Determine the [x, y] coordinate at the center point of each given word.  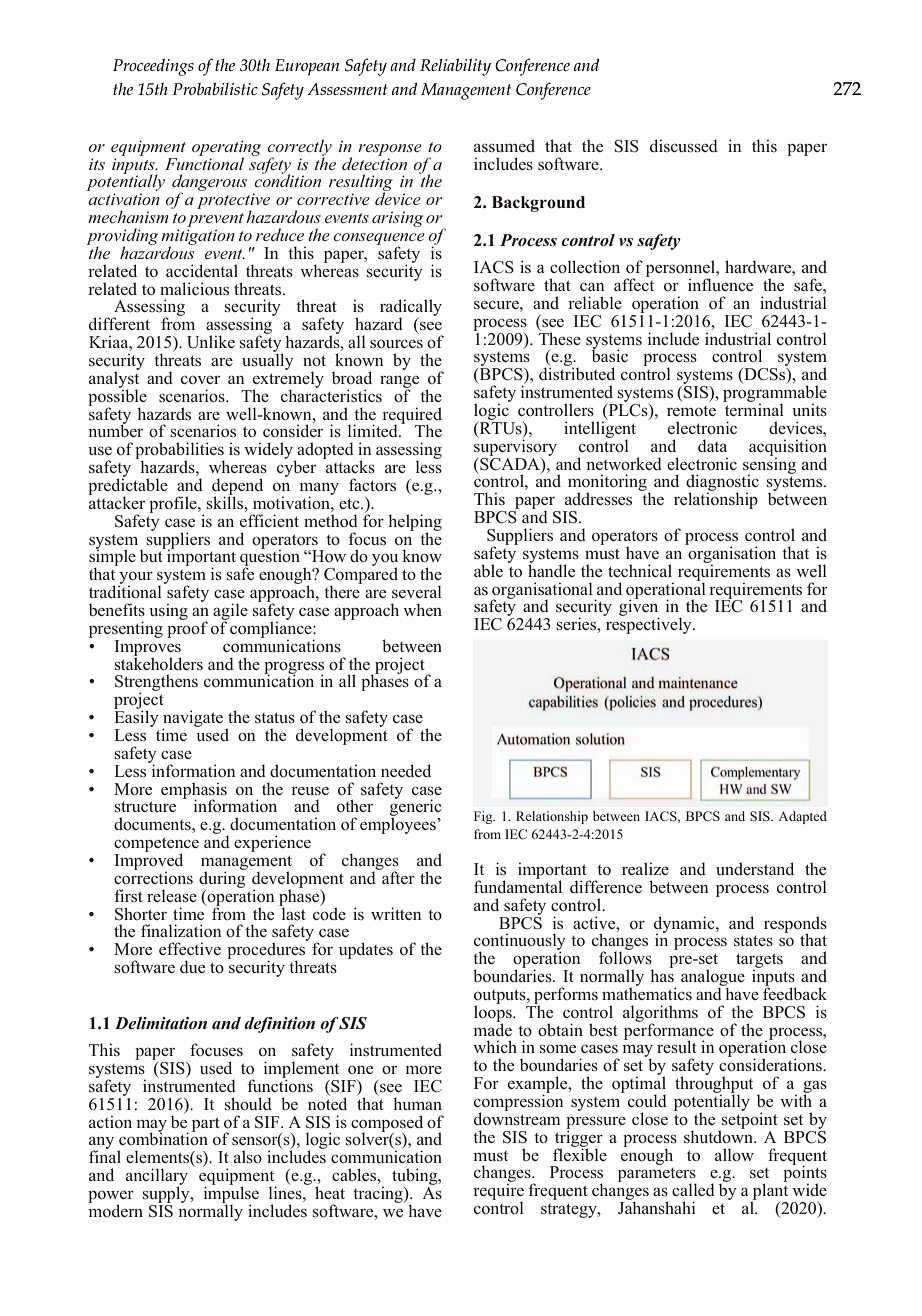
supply [167, 1193]
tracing [379, 1194]
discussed [684, 146]
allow [734, 1155]
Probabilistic [215, 89]
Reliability [455, 67]
